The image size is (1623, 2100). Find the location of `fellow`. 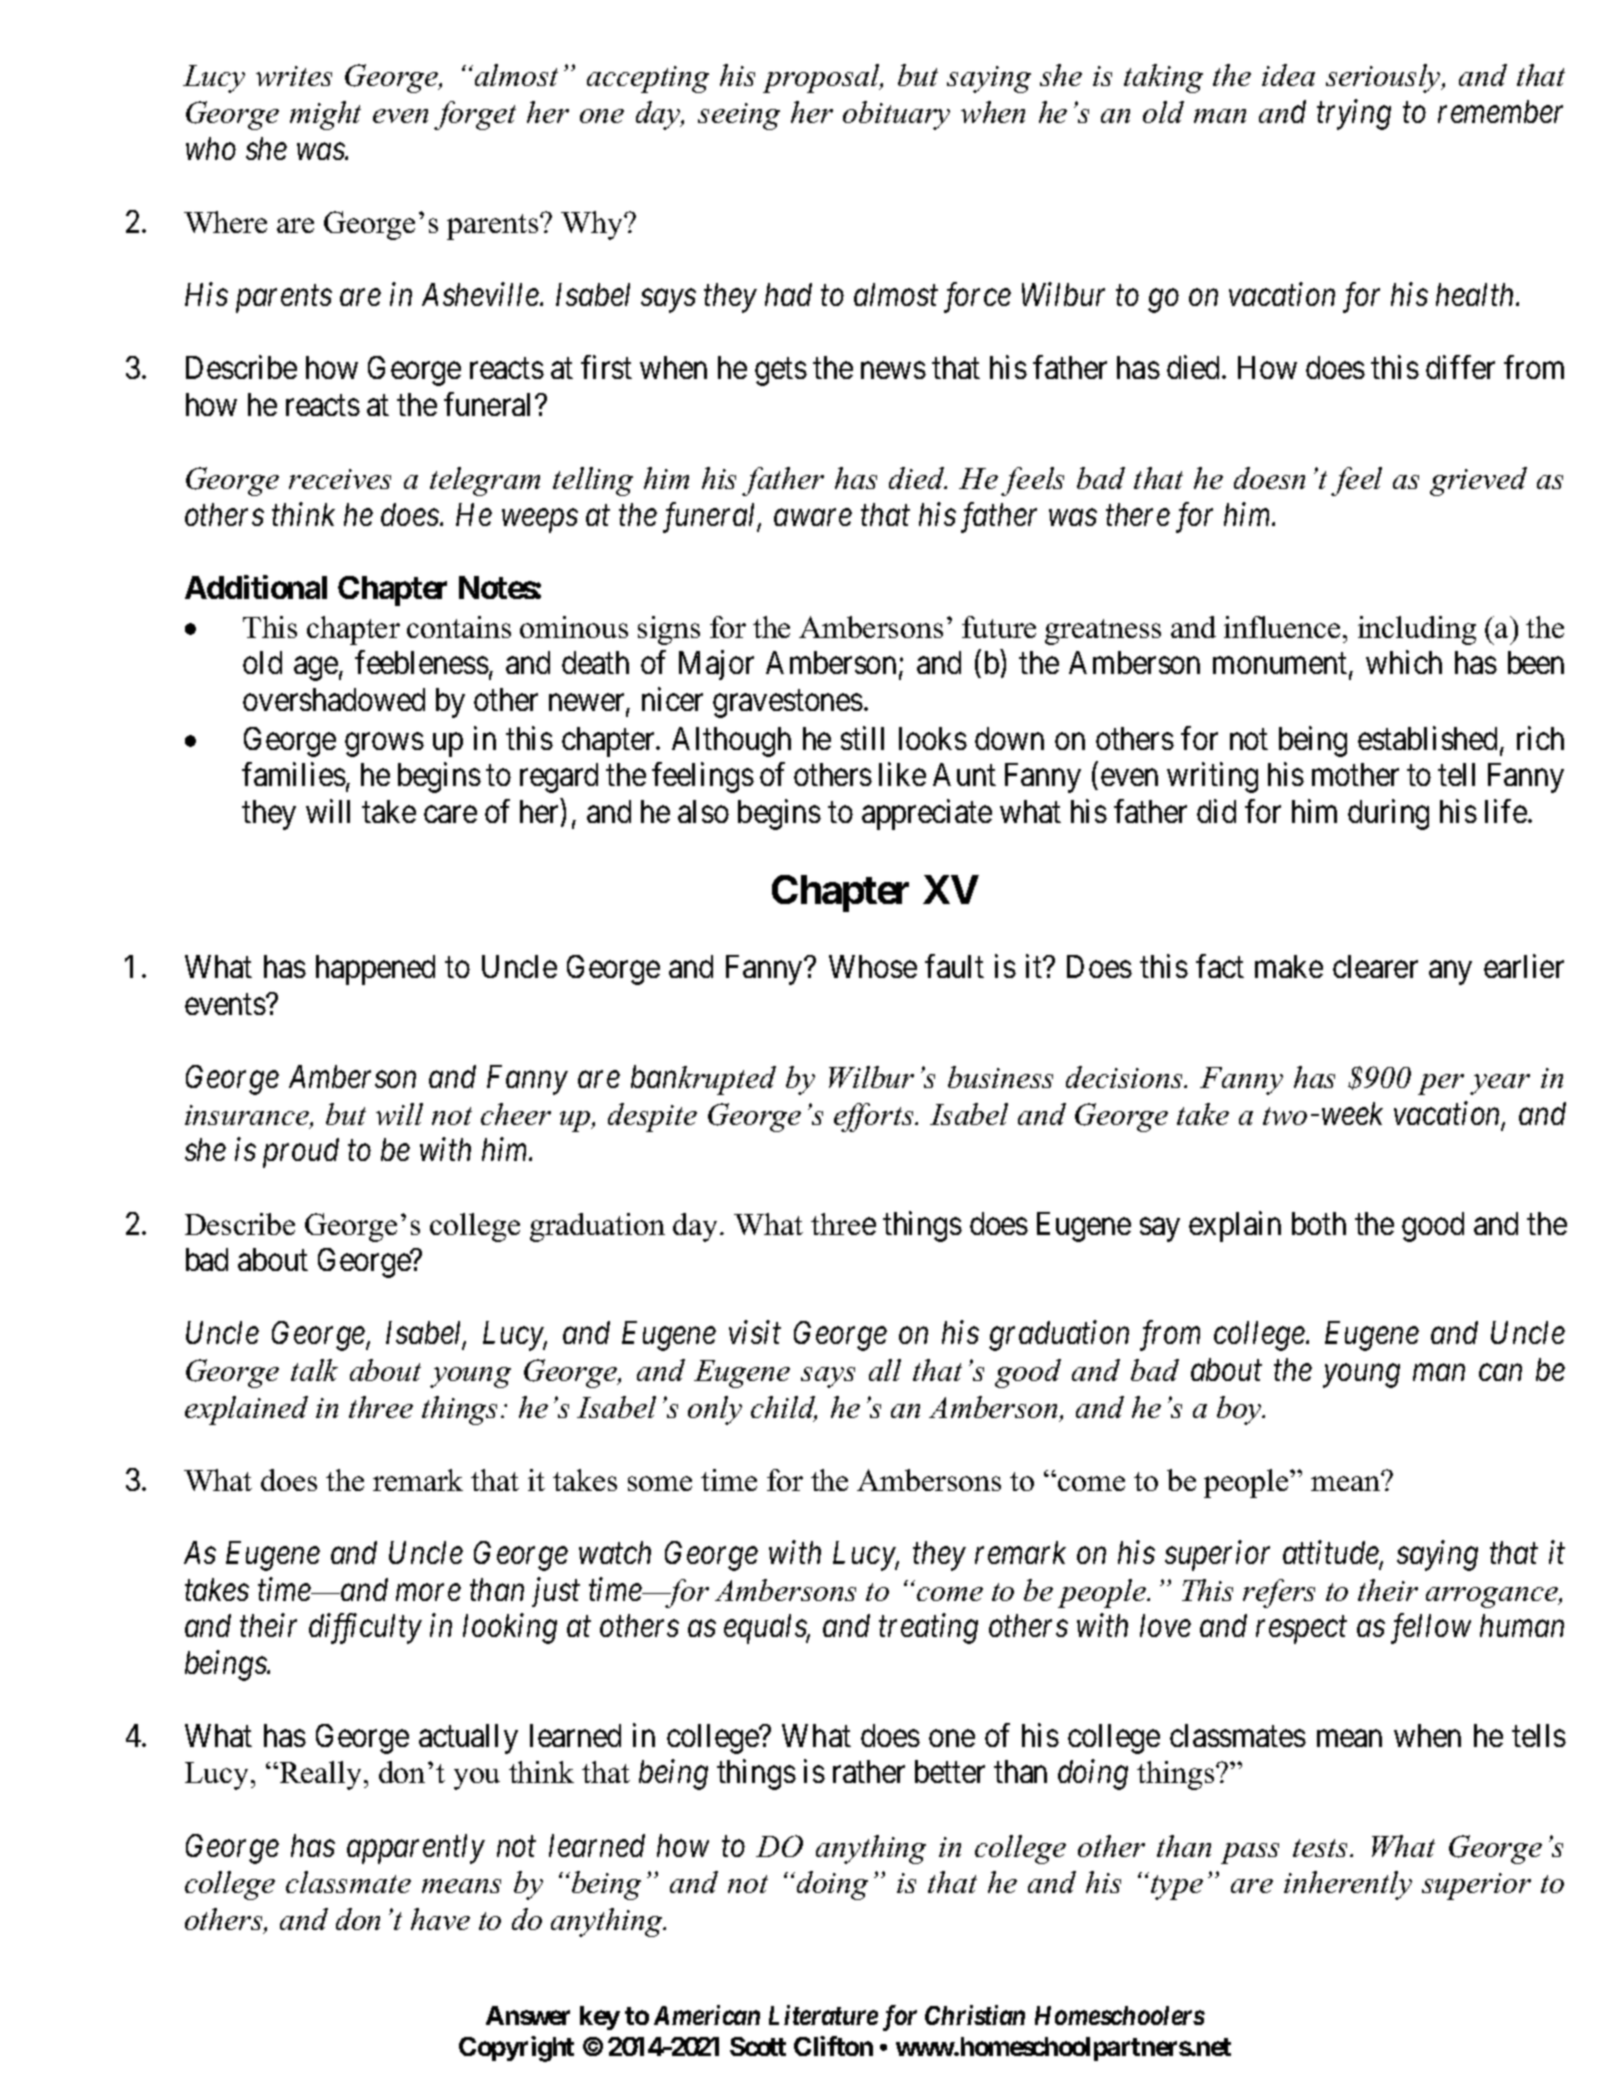

fellow is located at coordinates (1431, 1628).
